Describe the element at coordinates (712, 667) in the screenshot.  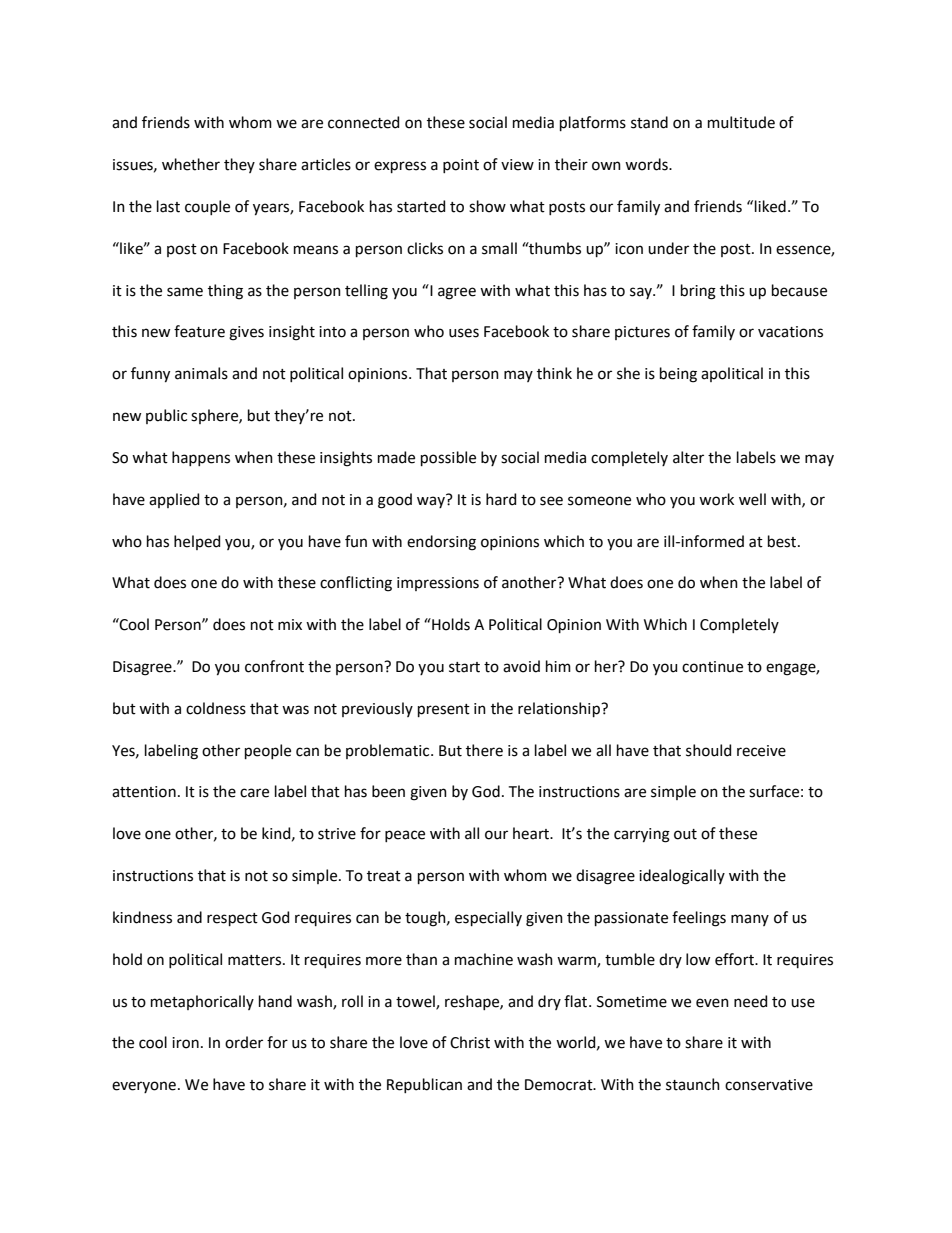
I see `continue` at that location.
